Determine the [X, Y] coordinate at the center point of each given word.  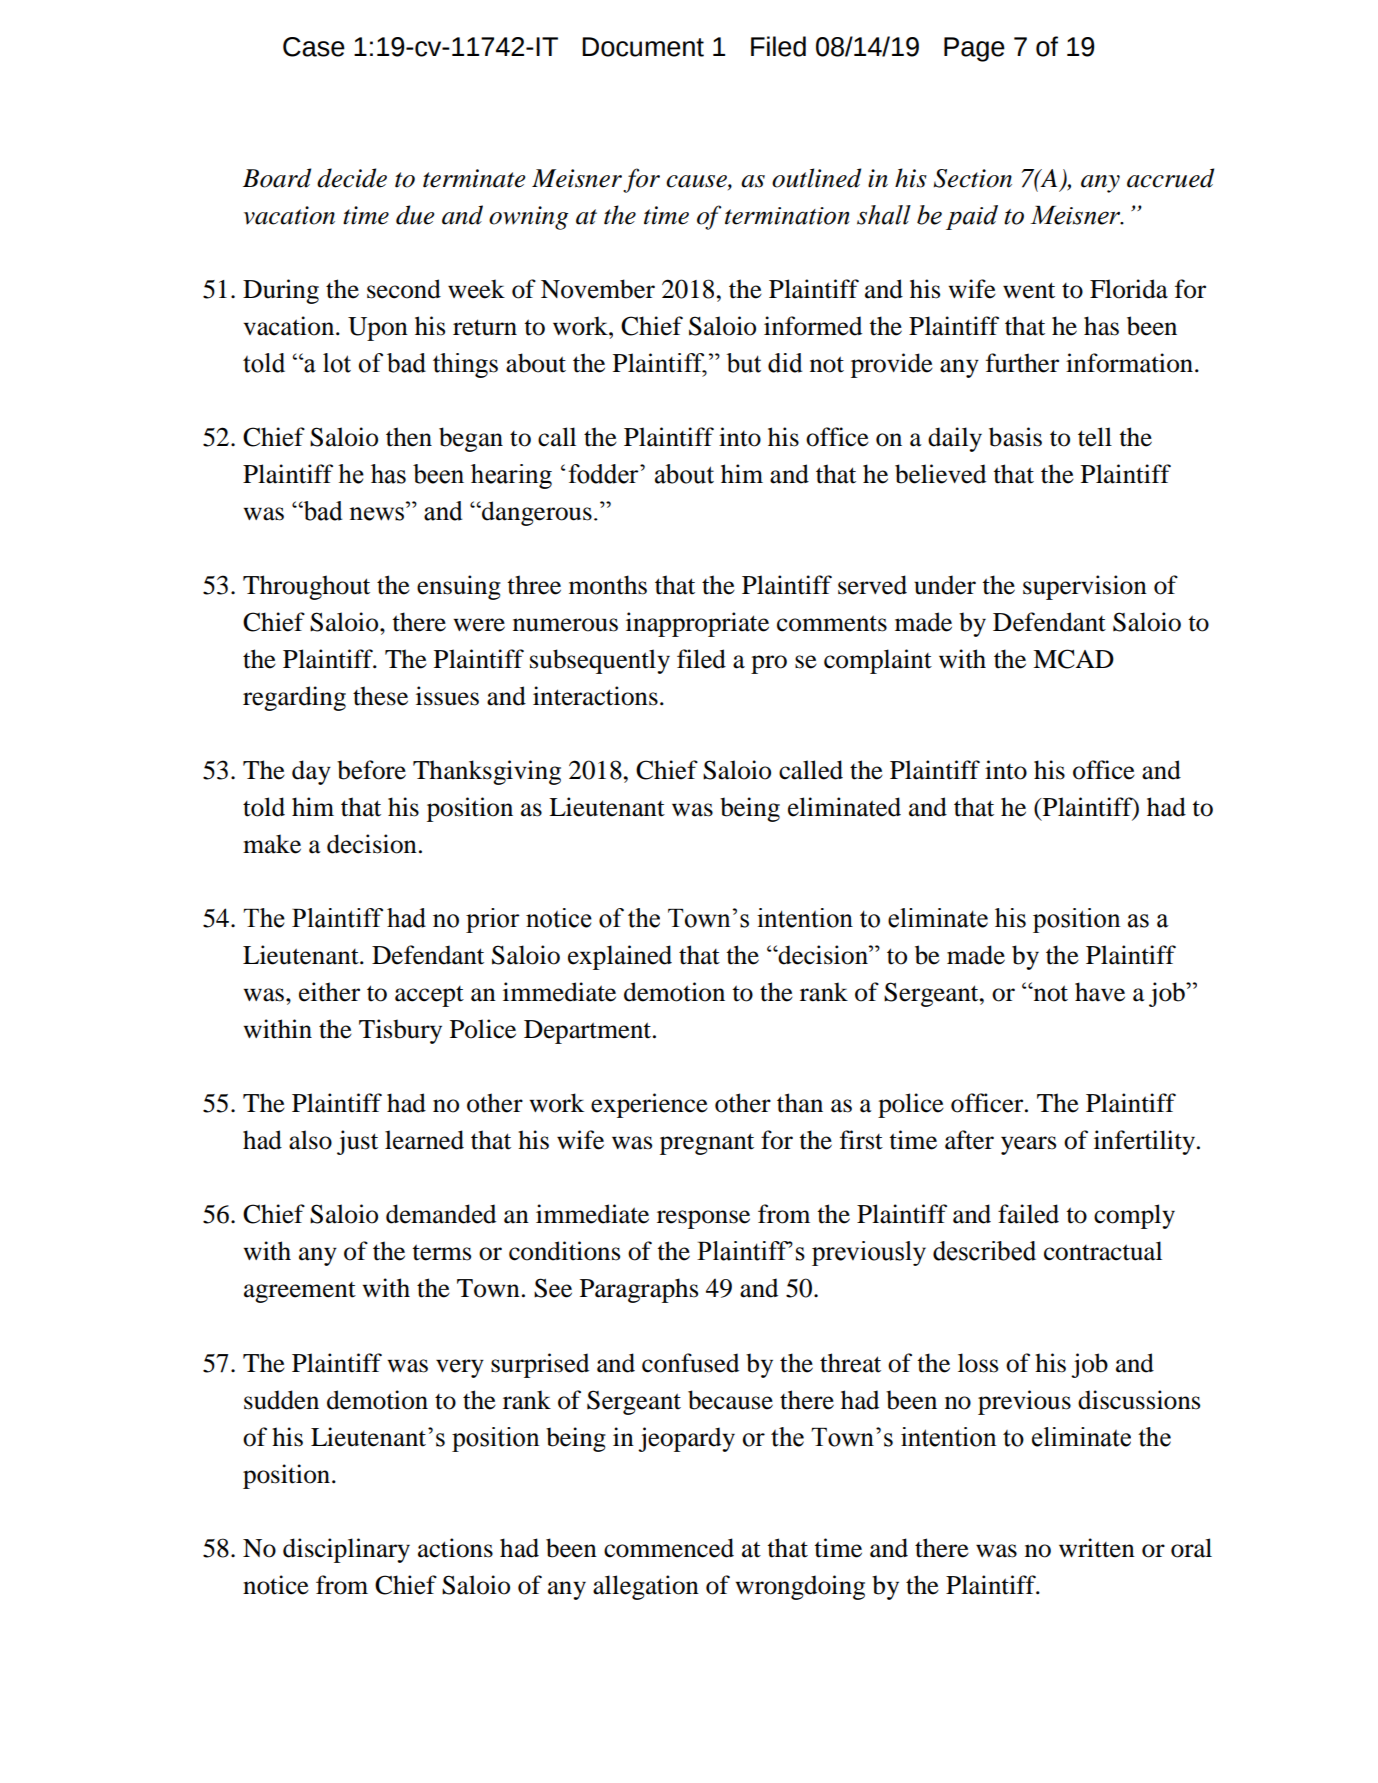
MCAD [1073, 659]
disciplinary [346, 1550]
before [371, 770]
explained [620, 957]
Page [974, 49]
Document [643, 47]
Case [314, 47]
